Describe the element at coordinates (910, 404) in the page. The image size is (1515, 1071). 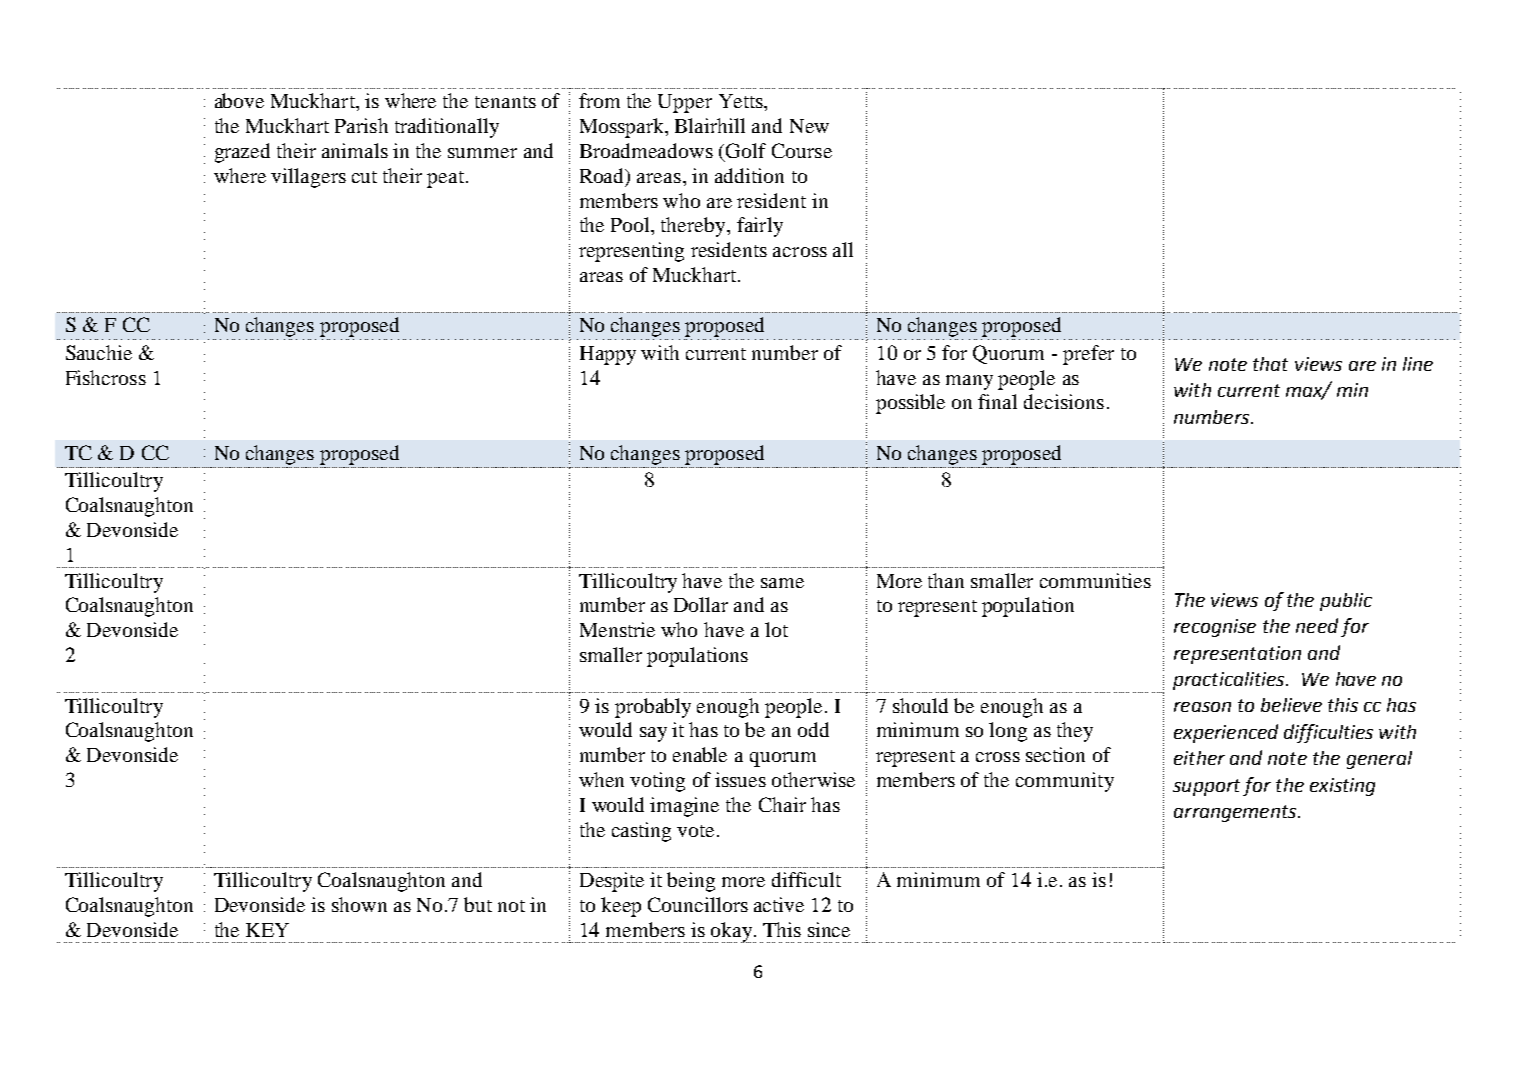
I see `possible` at that location.
